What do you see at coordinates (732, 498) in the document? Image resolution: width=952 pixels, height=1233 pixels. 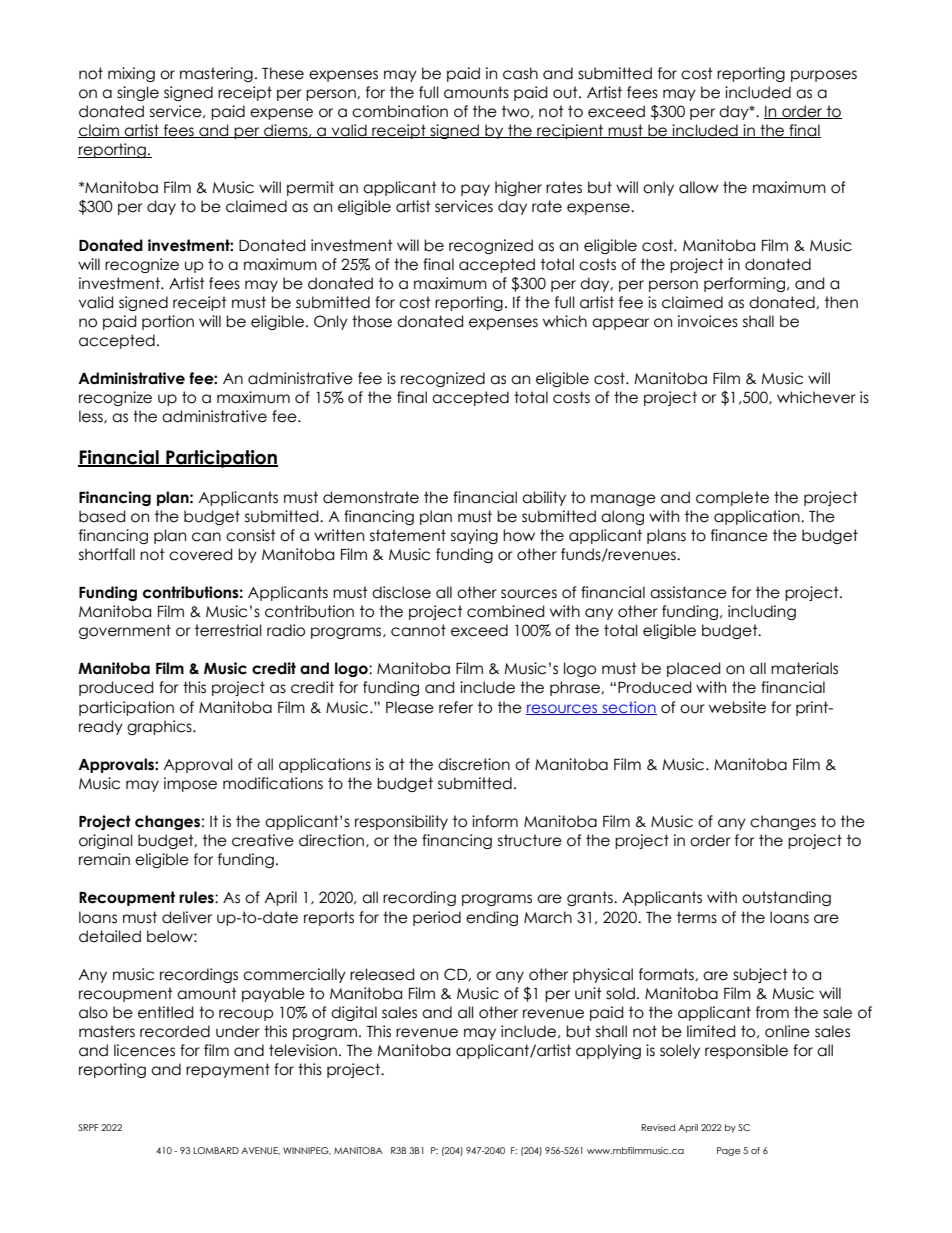 I see `complete` at bounding box center [732, 498].
